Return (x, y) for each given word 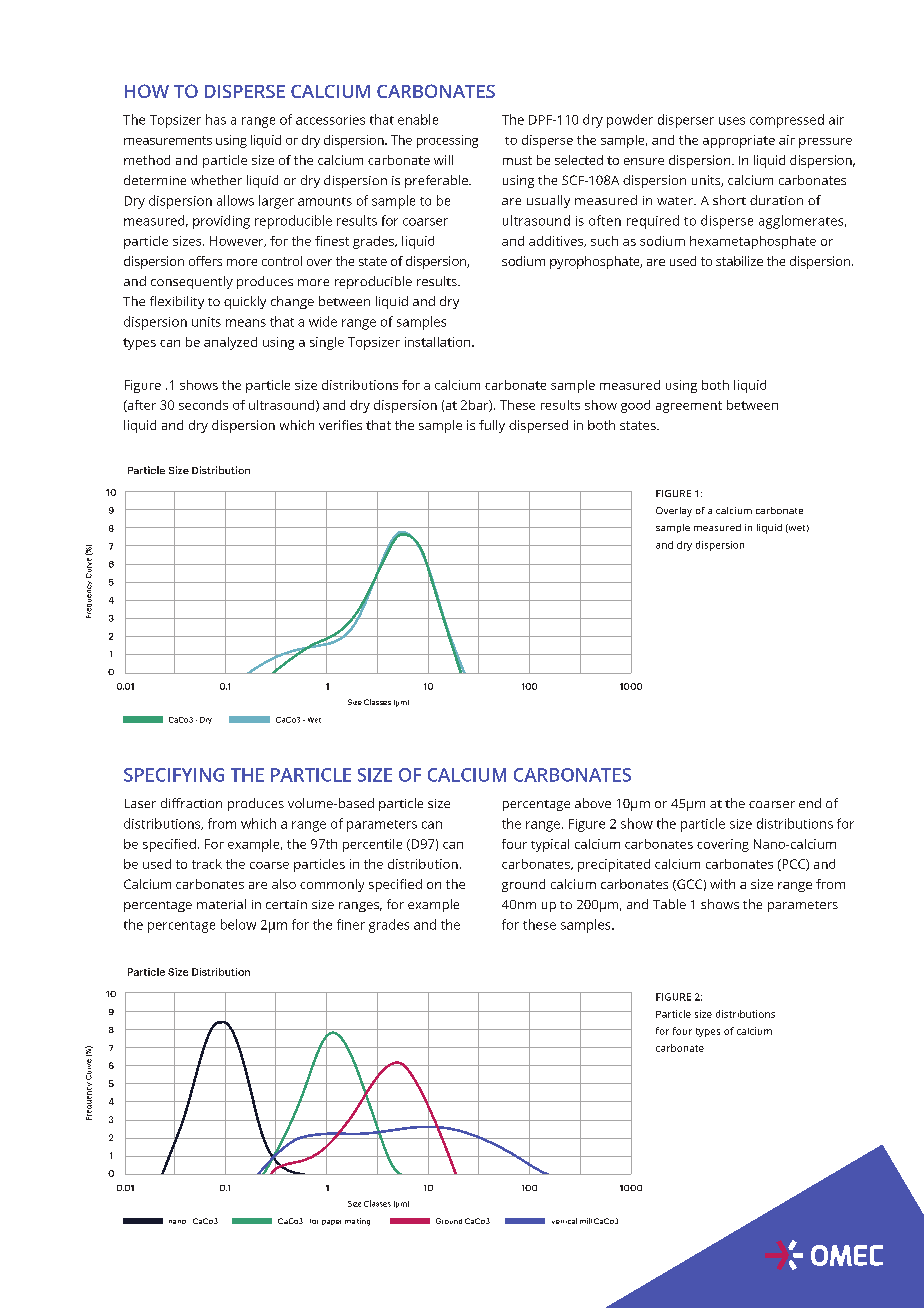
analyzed (230, 343)
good (635, 406)
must (517, 160)
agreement (689, 407)
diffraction (191, 803)
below (238, 924)
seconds (203, 405)
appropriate (739, 141)
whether (216, 180)
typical (550, 845)
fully (492, 426)
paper (331, 1222)
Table (669, 904)
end (810, 803)
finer (351, 924)
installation (439, 342)
